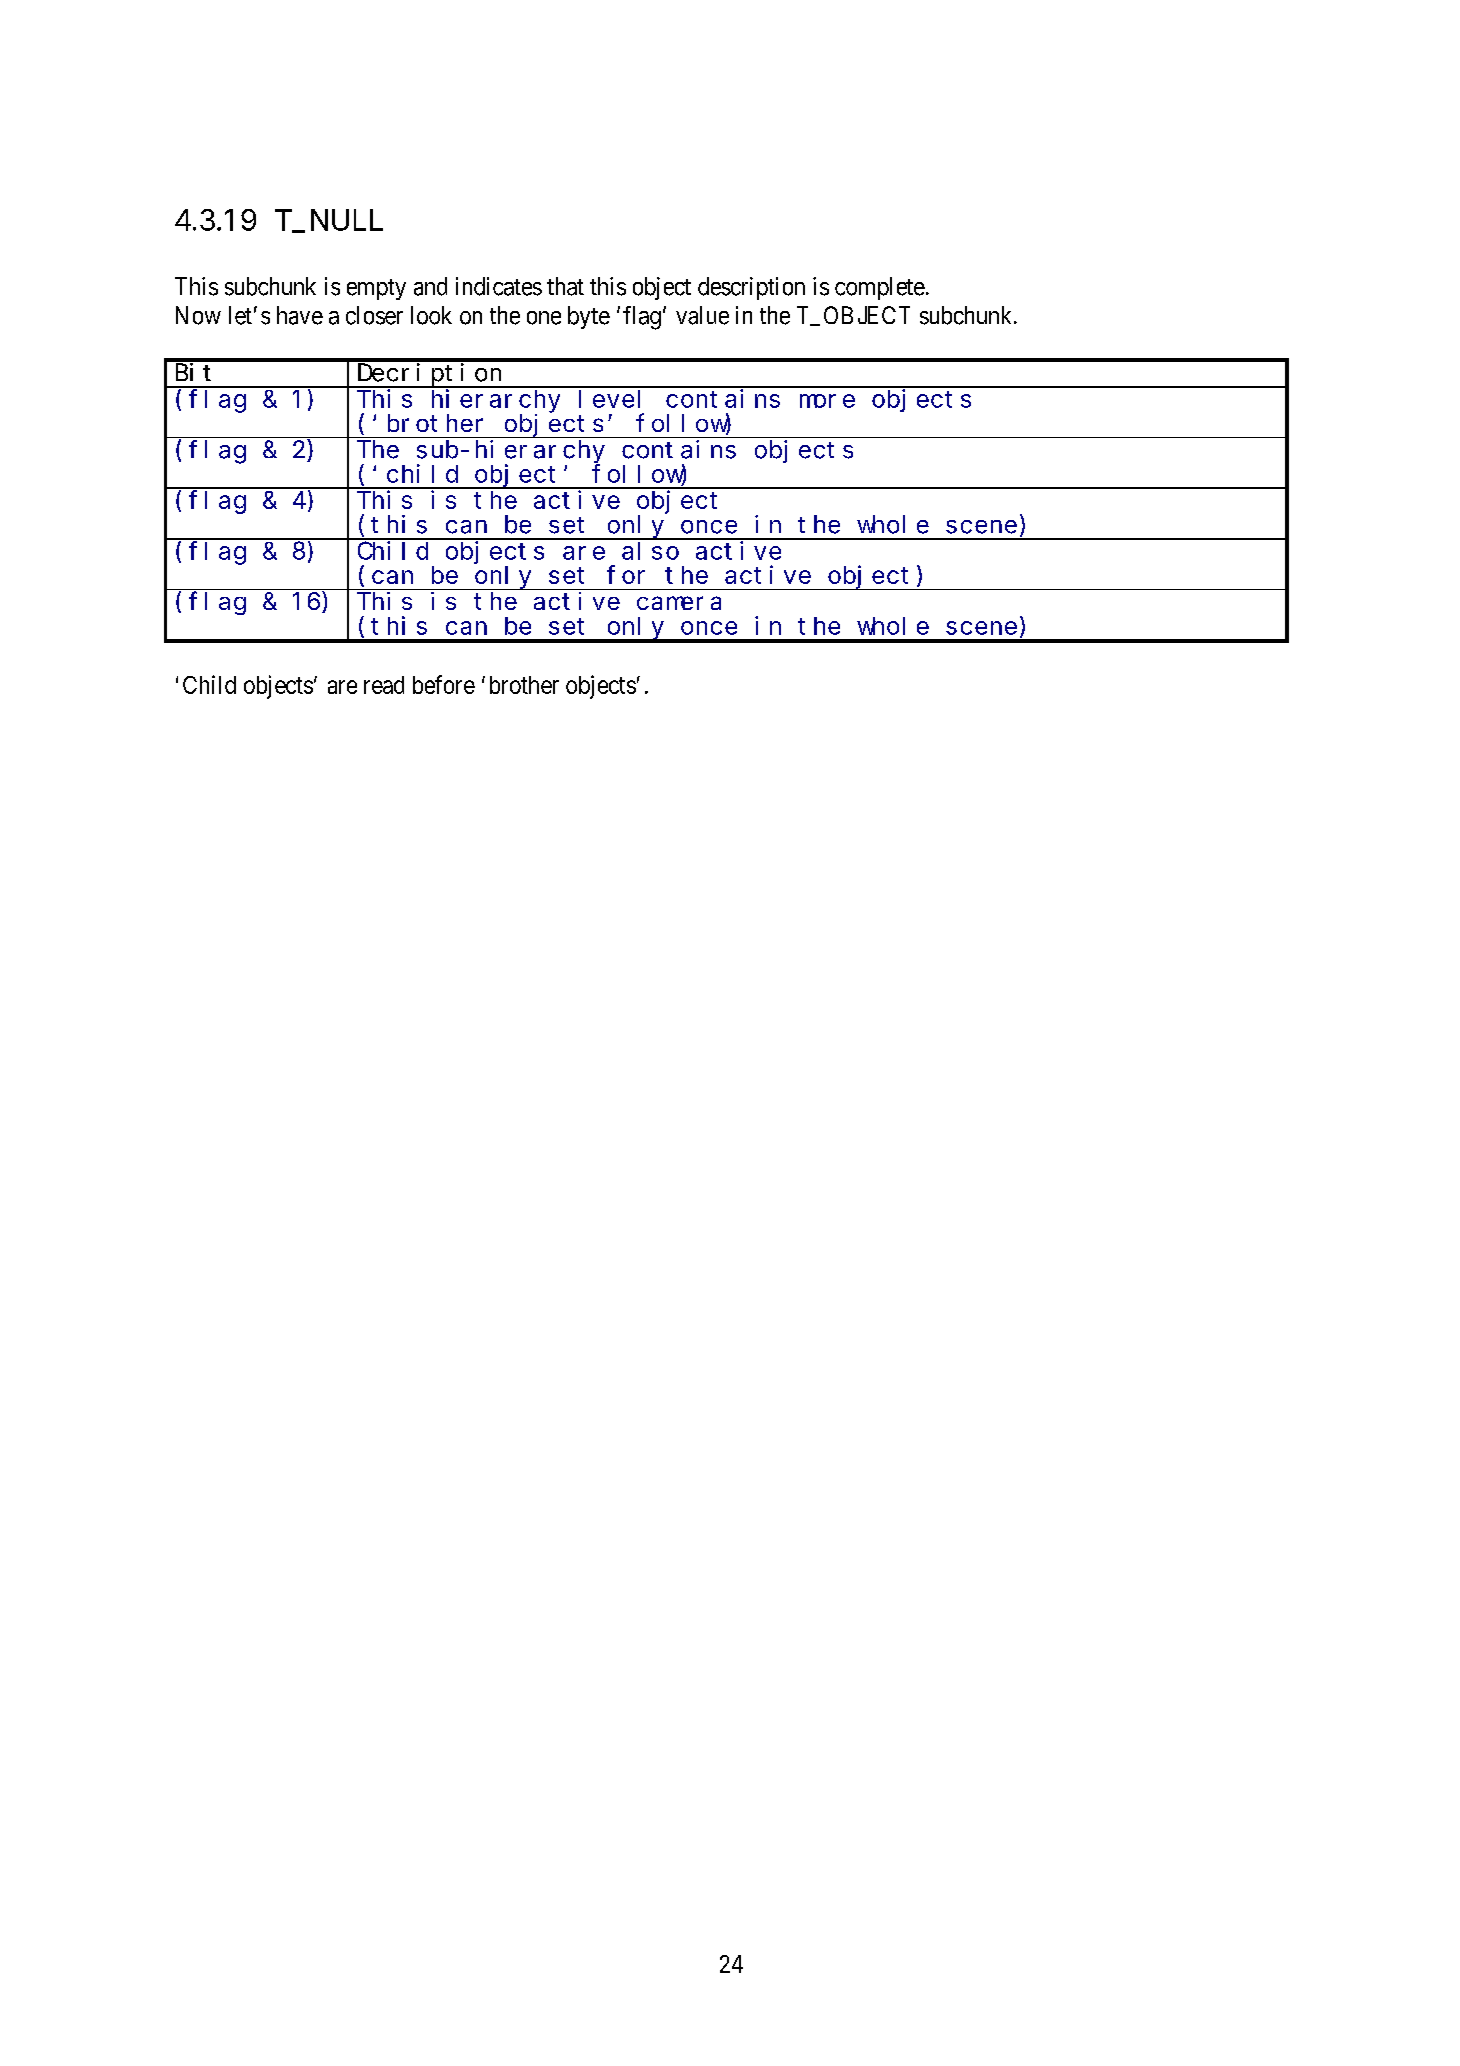 The width and height of the page is (1460, 2066). What do you see at coordinates (751, 288) in the page?
I see `description` at bounding box center [751, 288].
